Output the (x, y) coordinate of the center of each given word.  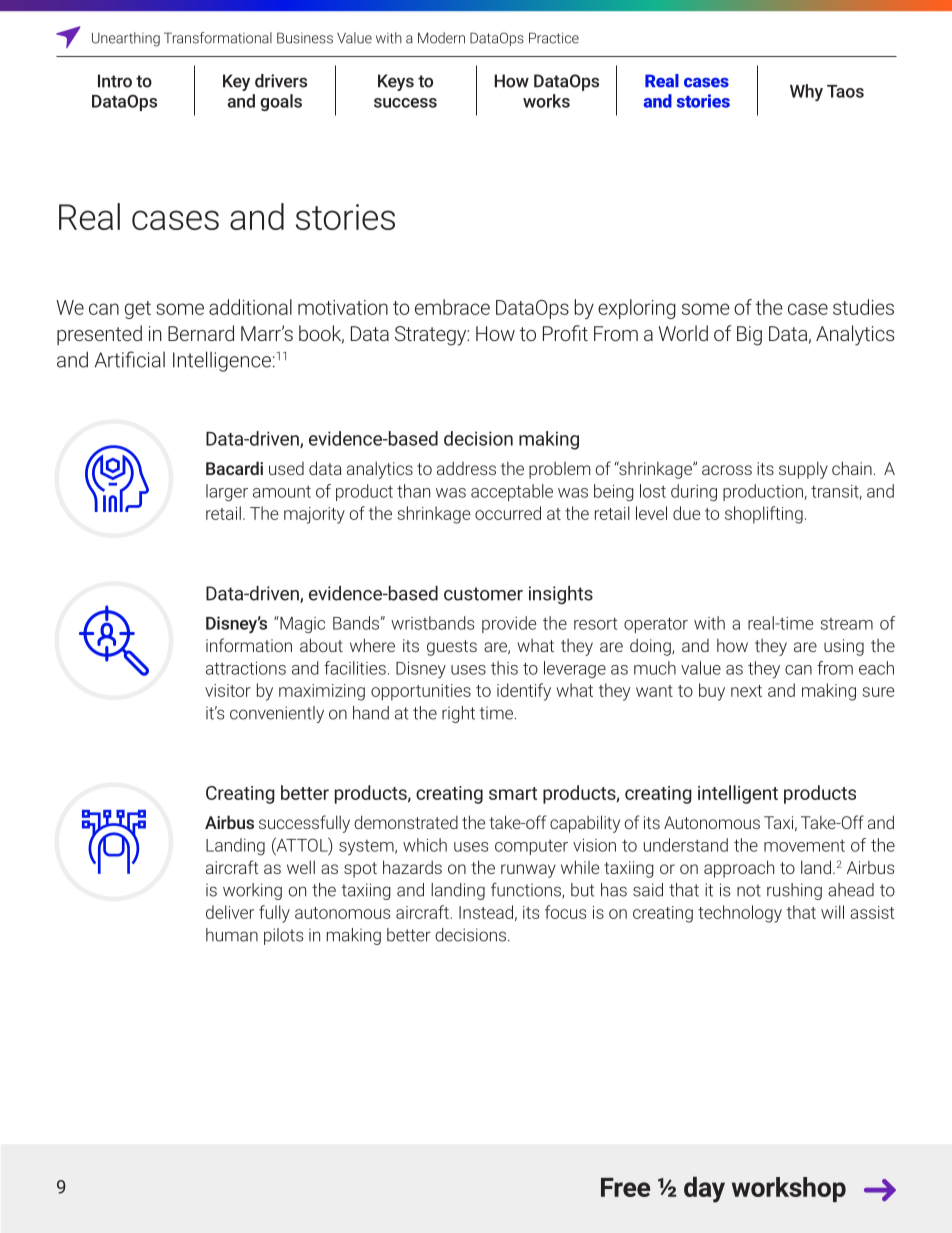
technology (740, 914)
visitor (228, 690)
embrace (452, 307)
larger (227, 492)
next (746, 691)
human (232, 935)
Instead (486, 912)
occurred (508, 513)
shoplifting (764, 515)
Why (806, 93)
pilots (283, 936)
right (458, 714)
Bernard (201, 333)
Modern (441, 38)
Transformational (218, 38)
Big (749, 336)
